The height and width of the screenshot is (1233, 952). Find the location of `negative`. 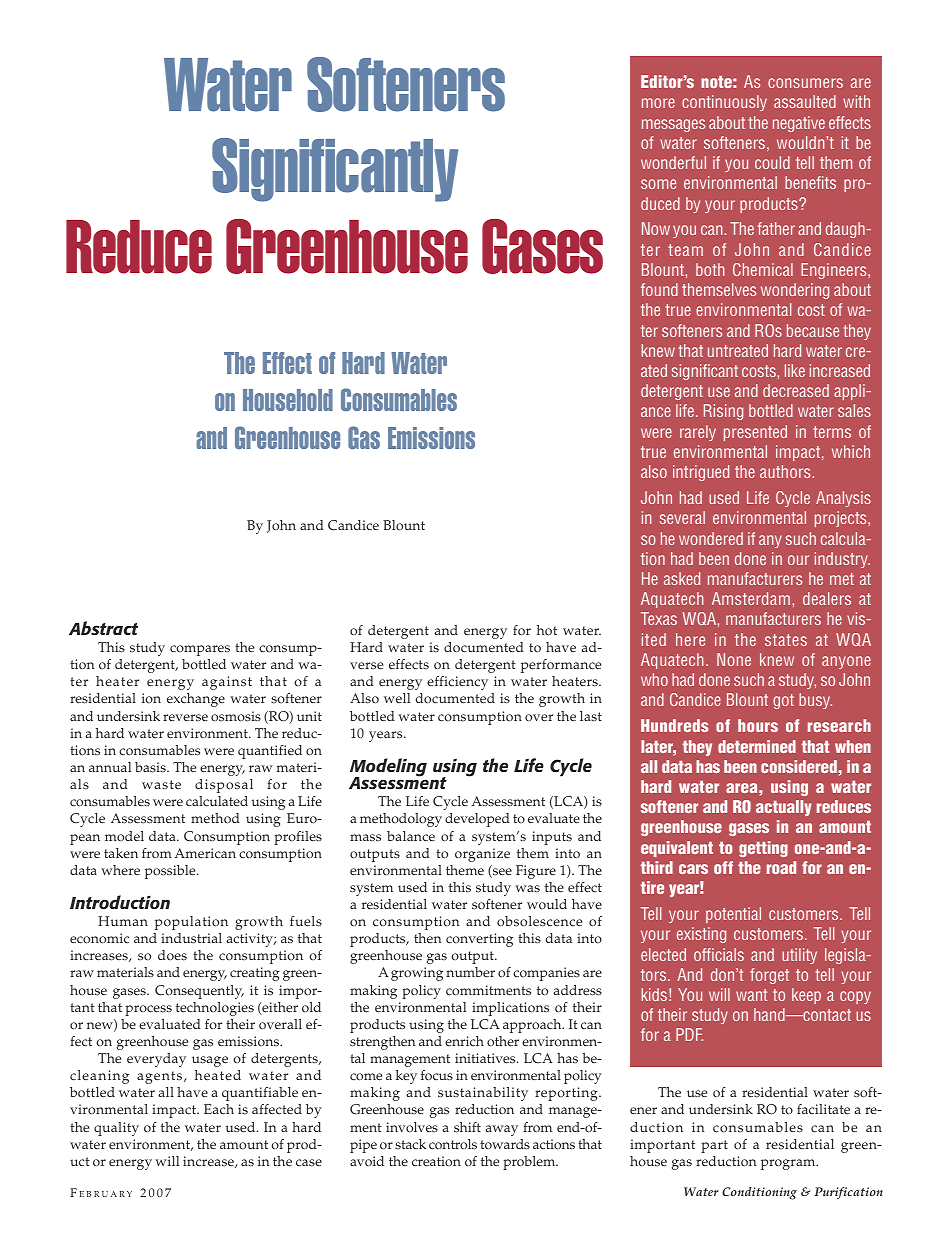

negative is located at coordinates (799, 124).
